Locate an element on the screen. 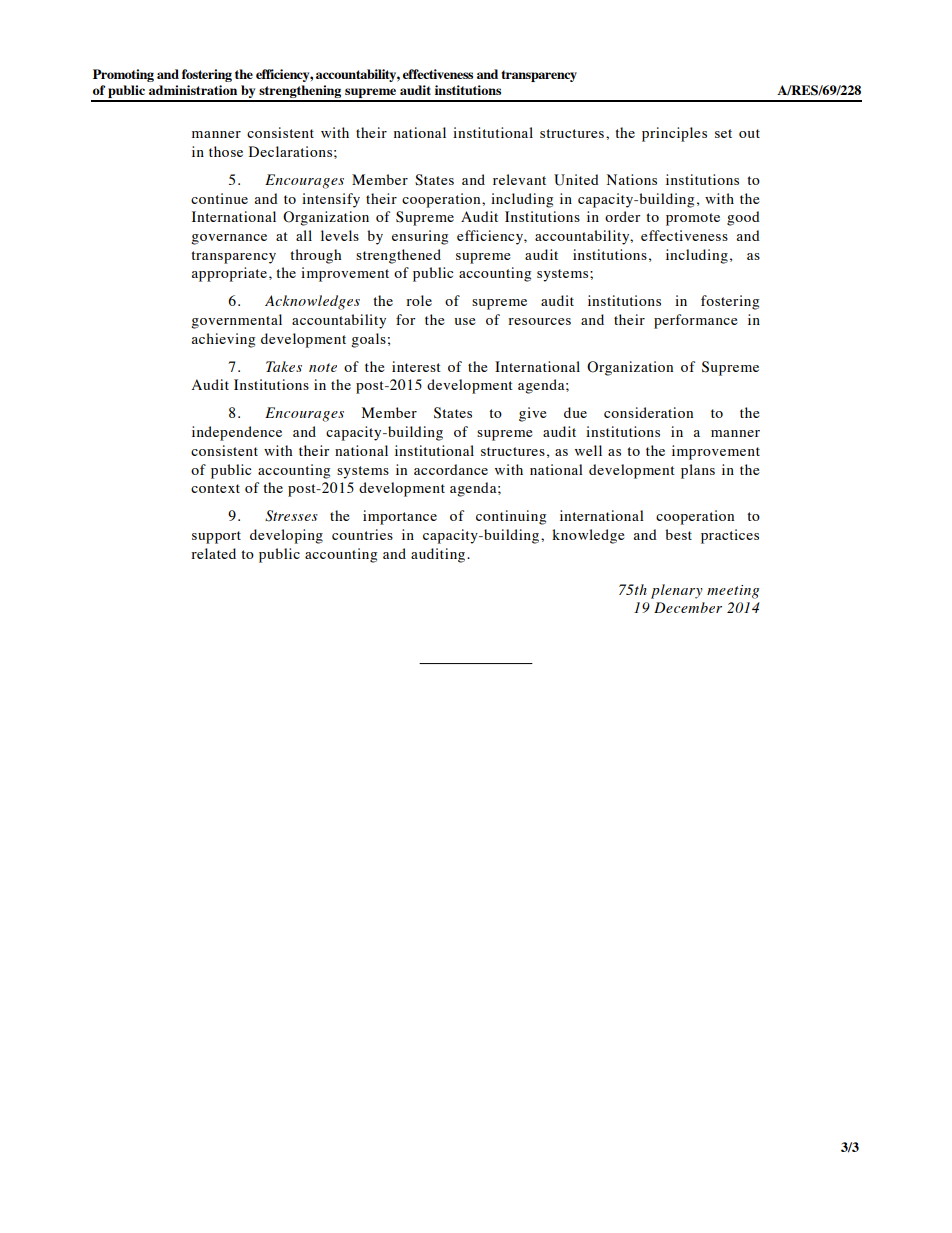 The height and width of the screenshot is (1233, 952). achieving is located at coordinates (223, 340).
